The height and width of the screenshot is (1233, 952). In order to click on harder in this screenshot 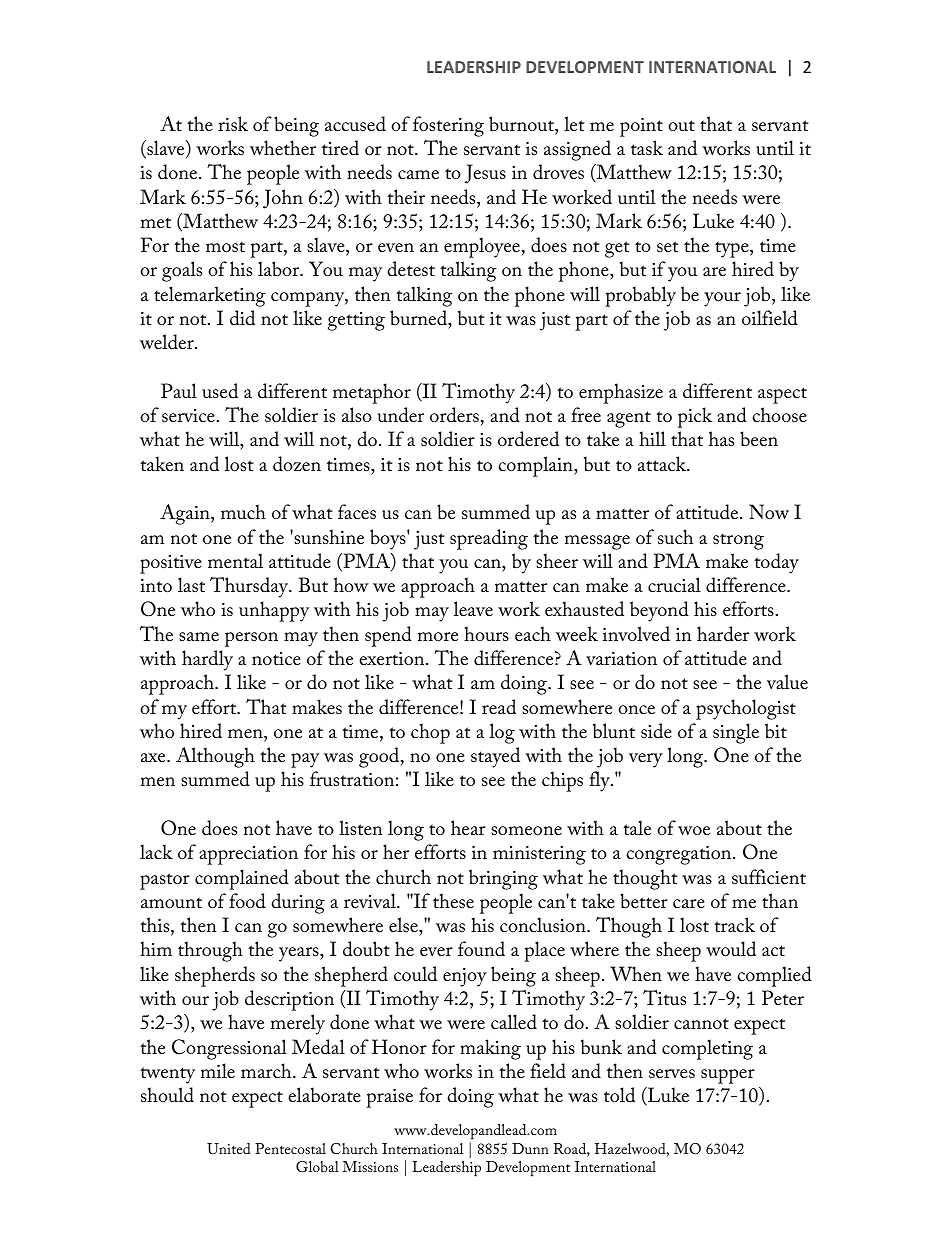, I will do `click(723, 634)`.
